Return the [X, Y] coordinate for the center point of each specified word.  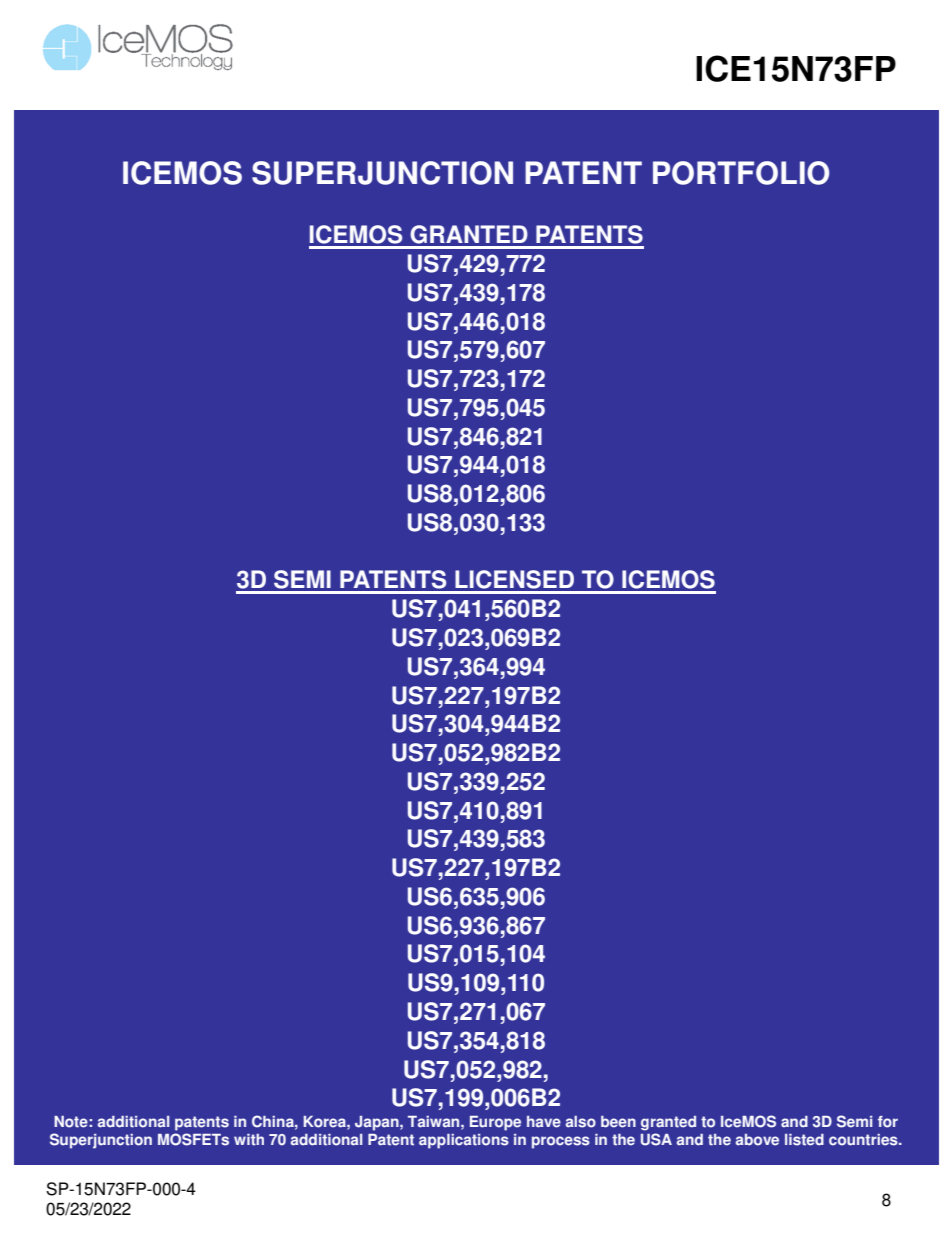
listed [804, 1140]
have [544, 1122]
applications [464, 1141]
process [561, 1142]
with [249, 1140]
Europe [495, 1123]
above [757, 1140]
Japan [378, 1123]
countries [864, 1140]
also [581, 1122]
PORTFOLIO [741, 173]
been [618, 1122]
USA [656, 1139]
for [888, 1122]
